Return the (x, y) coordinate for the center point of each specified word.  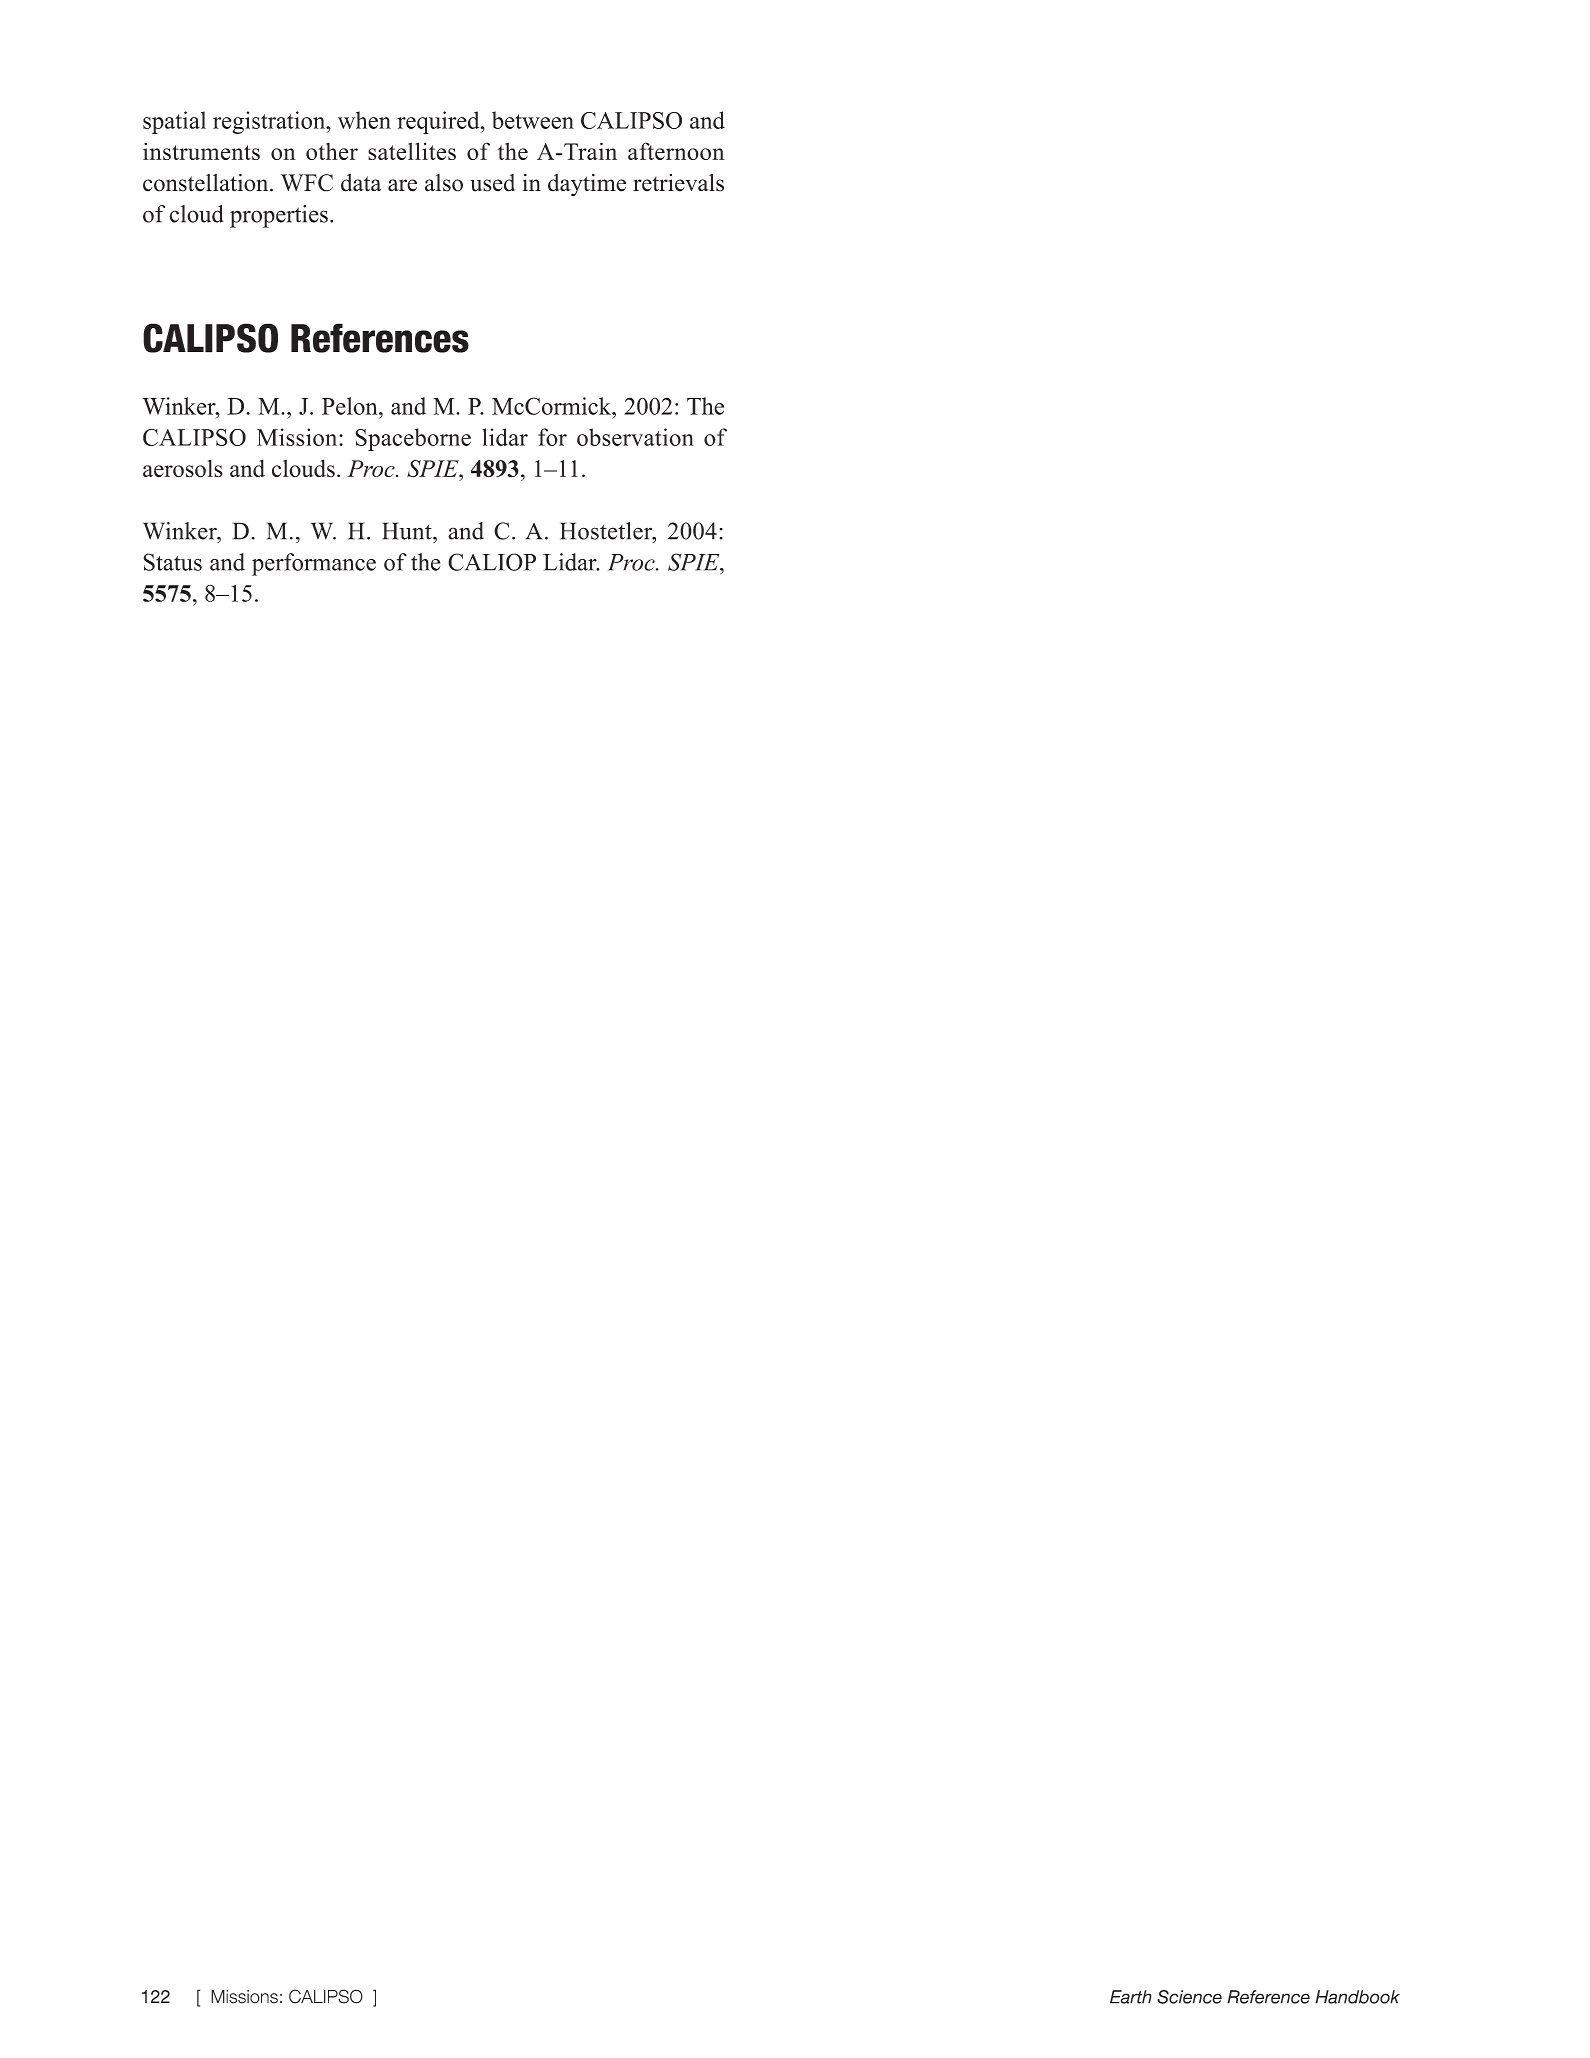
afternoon (676, 151)
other (332, 151)
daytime (587, 185)
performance (314, 564)
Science (1189, 1997)
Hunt (408, 531)
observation (635, 437)
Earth (1131, 1997)
